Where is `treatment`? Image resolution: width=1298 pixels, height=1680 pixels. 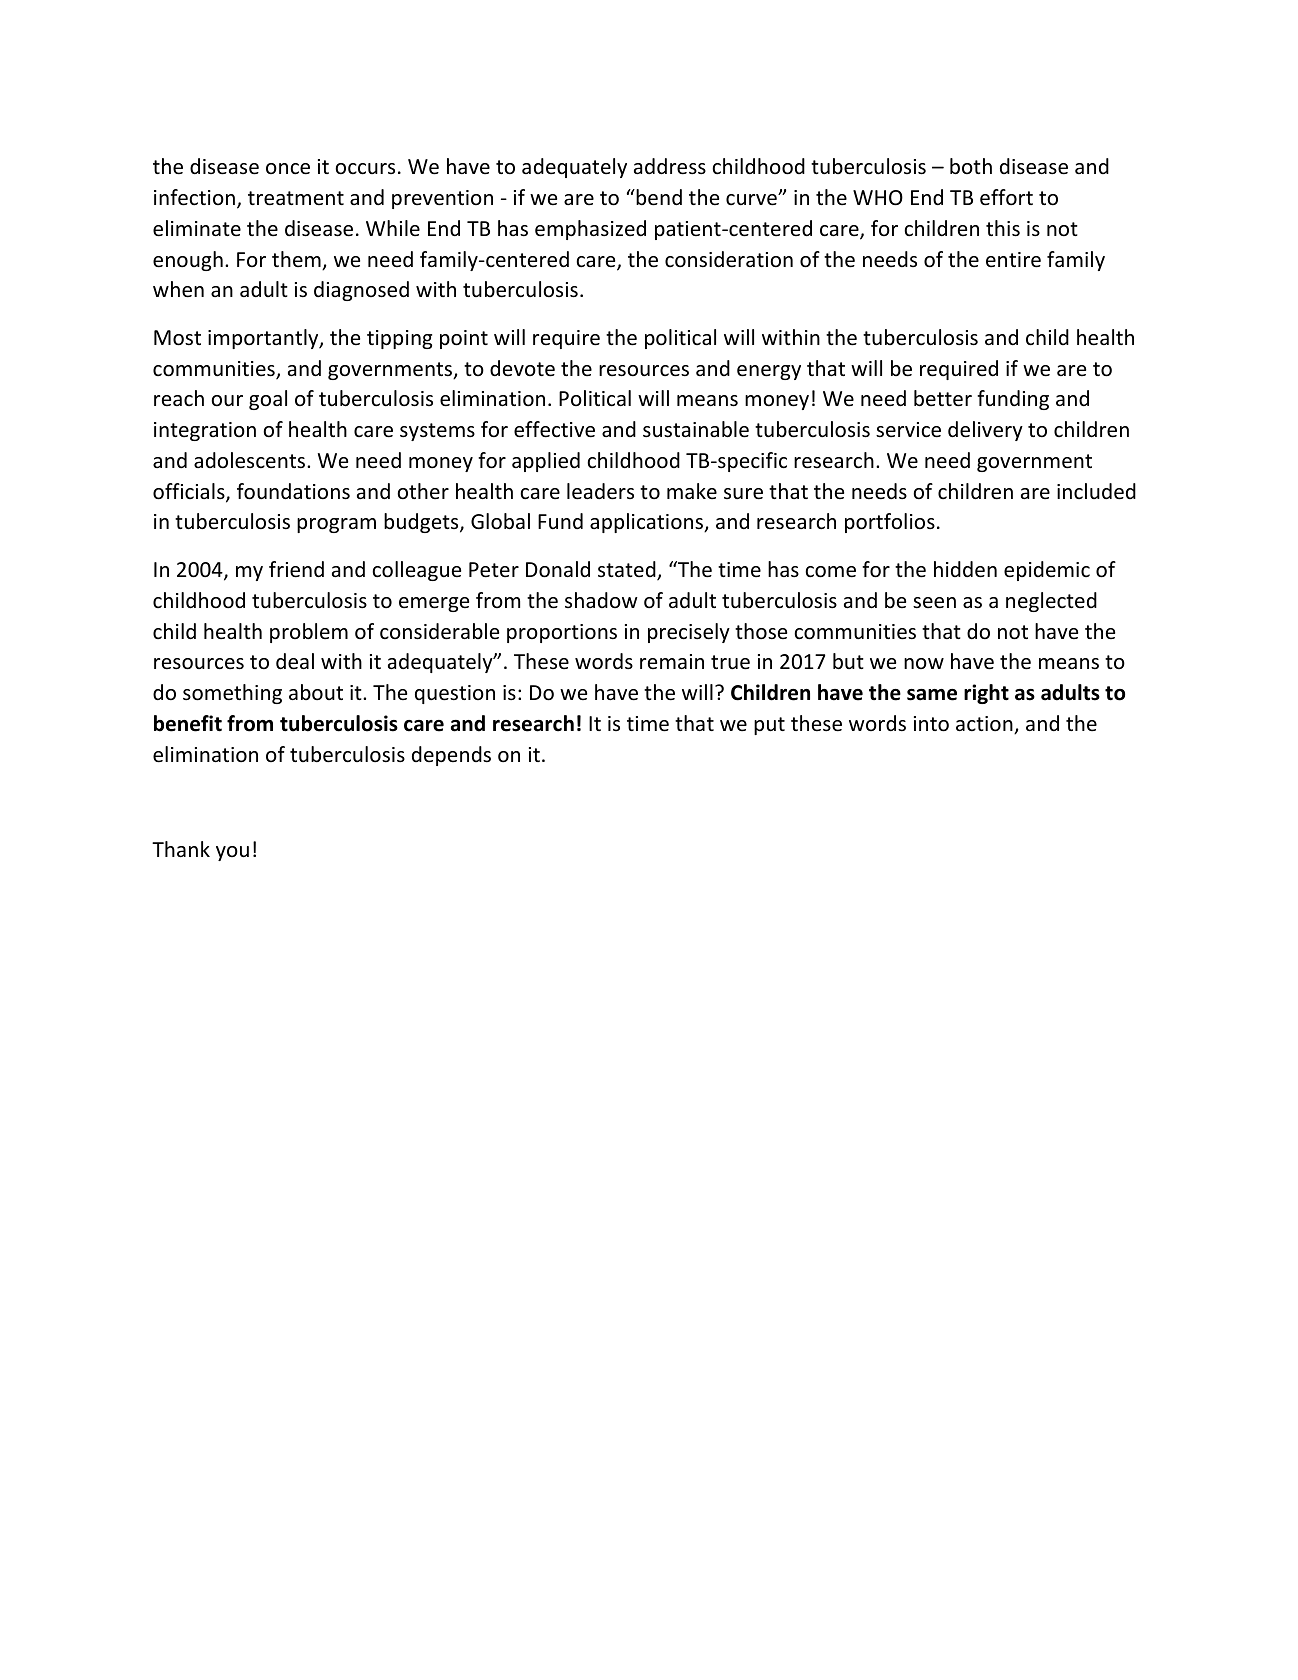 treatment is located at coordinates (296, 198).
